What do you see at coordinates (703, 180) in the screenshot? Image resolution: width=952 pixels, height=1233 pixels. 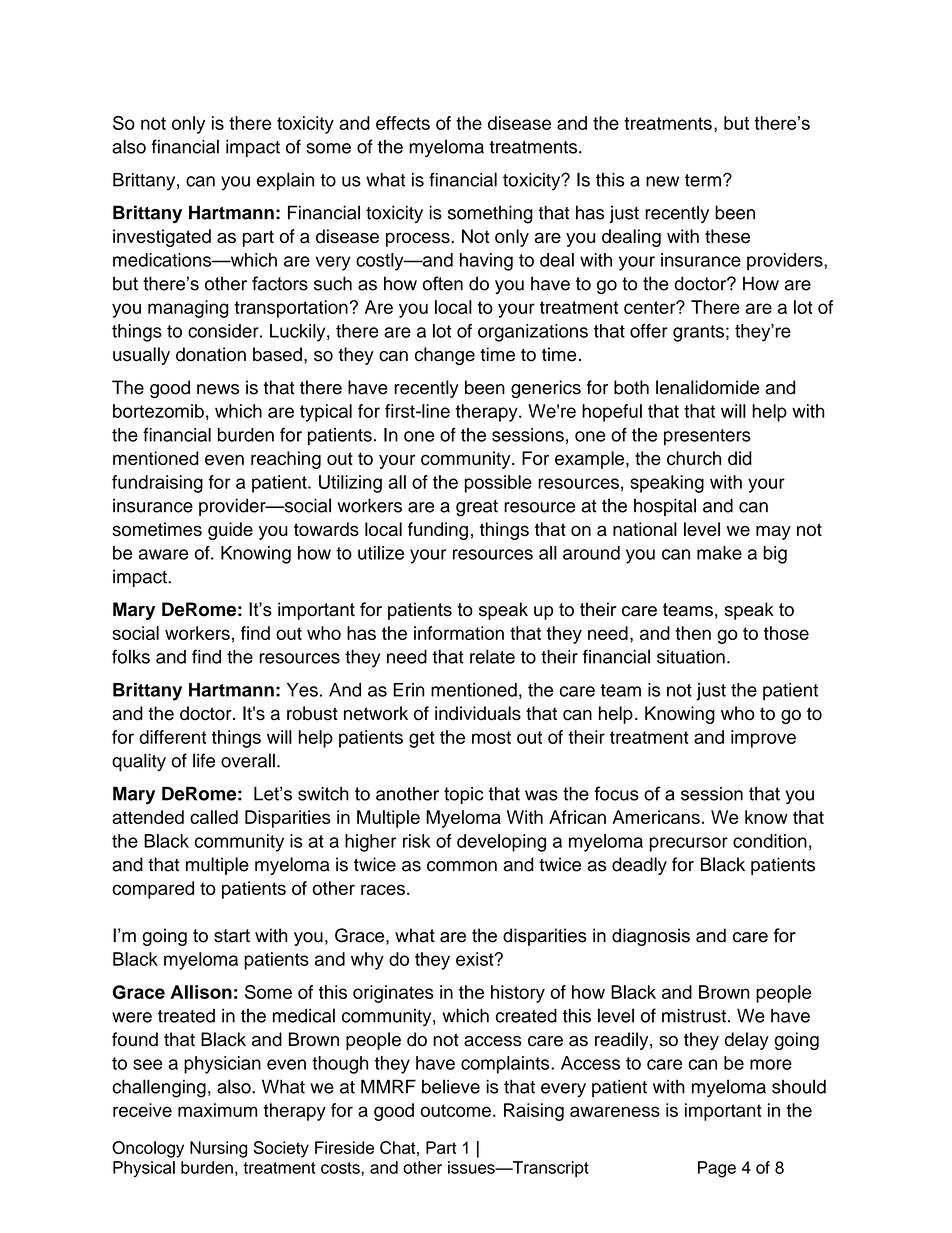 I see `term` at bounding box center [703, 180].
